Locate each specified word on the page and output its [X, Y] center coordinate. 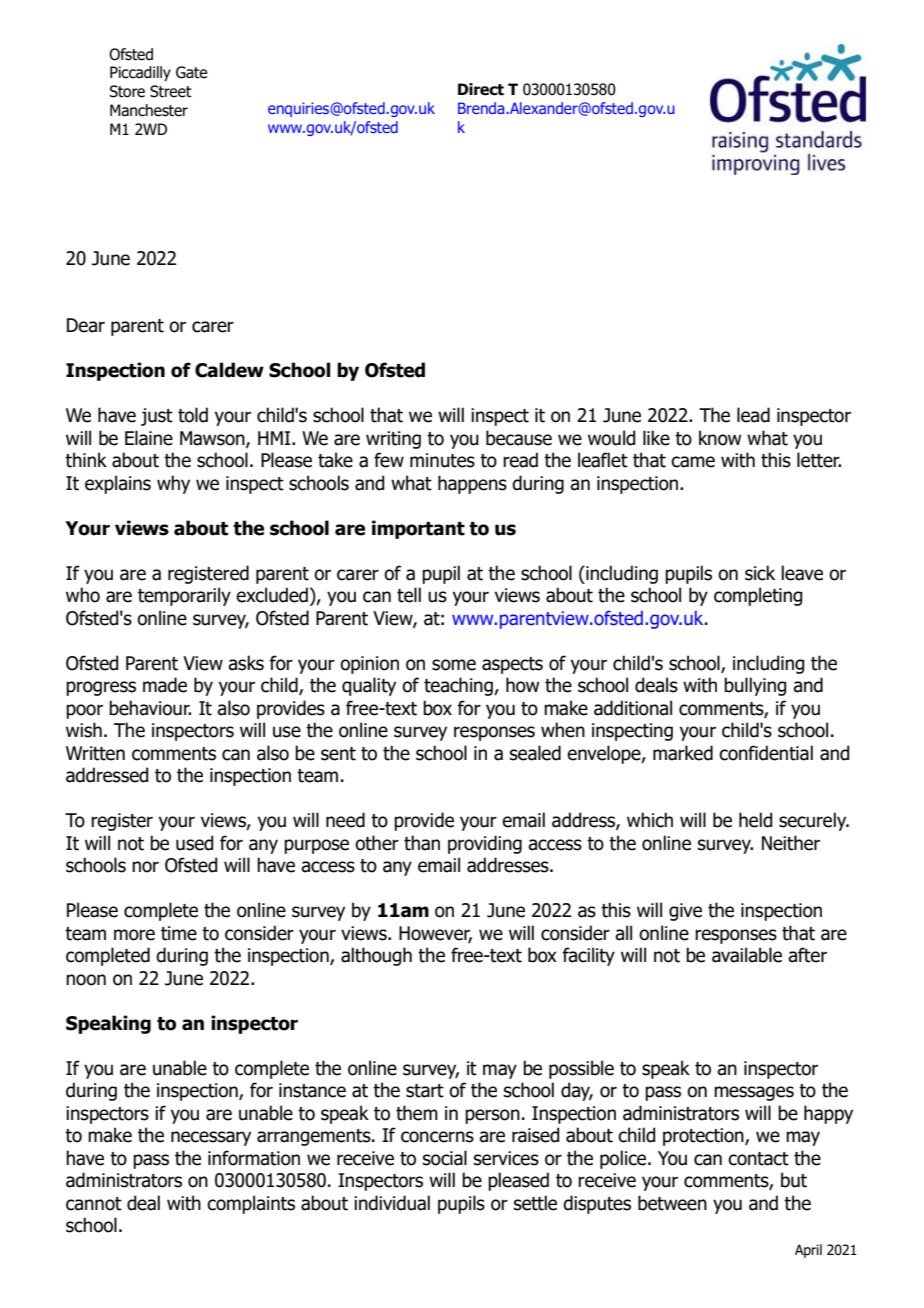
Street [171, 91]
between [672, 1203]
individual [392, 1203]
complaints [251, 1204]
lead [753, 415]
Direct [481, 89]
